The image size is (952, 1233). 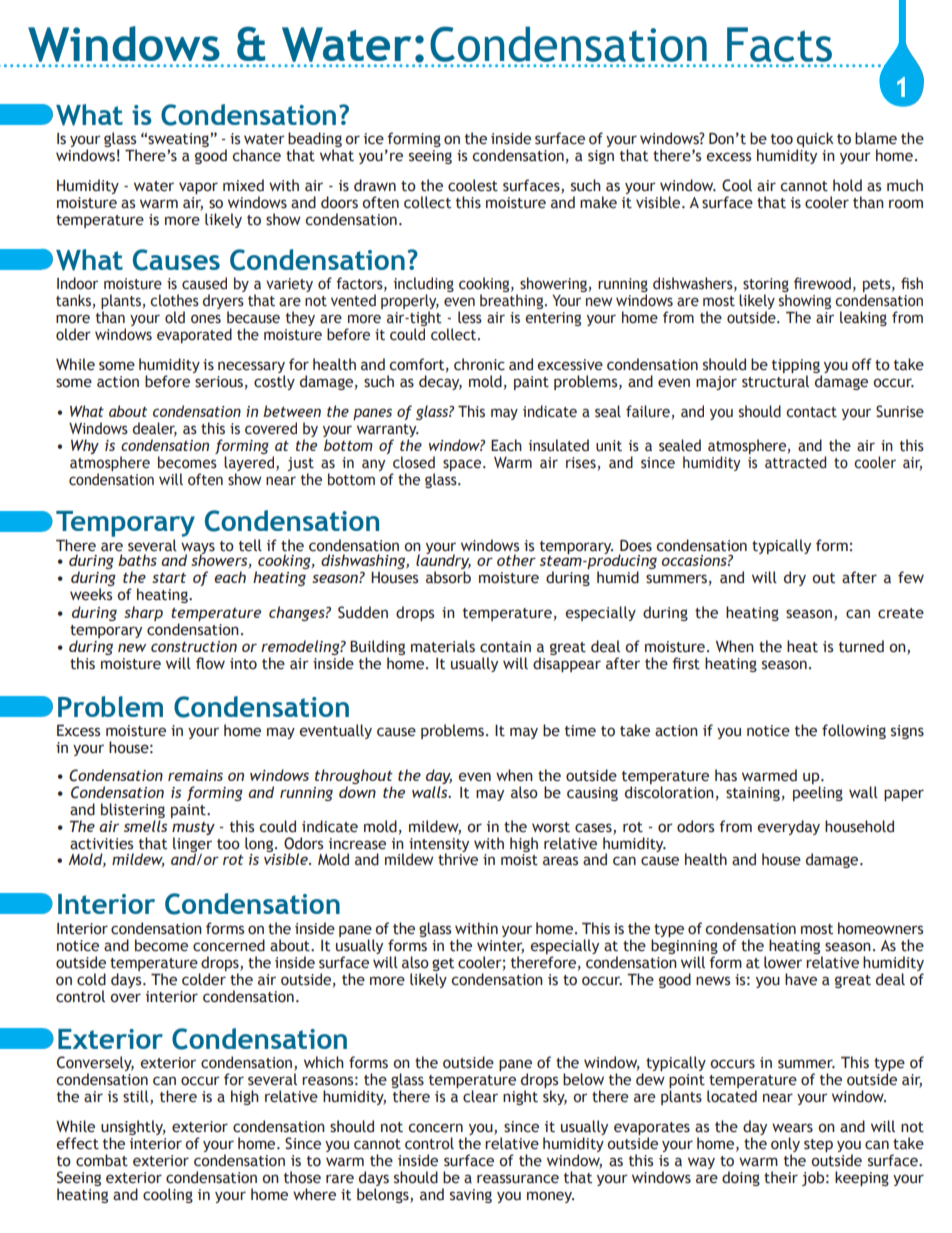 What do you see at coordinates (518, 1179) in the screenshot?
I see `reassurance` at bounding box center [518, 1179].
